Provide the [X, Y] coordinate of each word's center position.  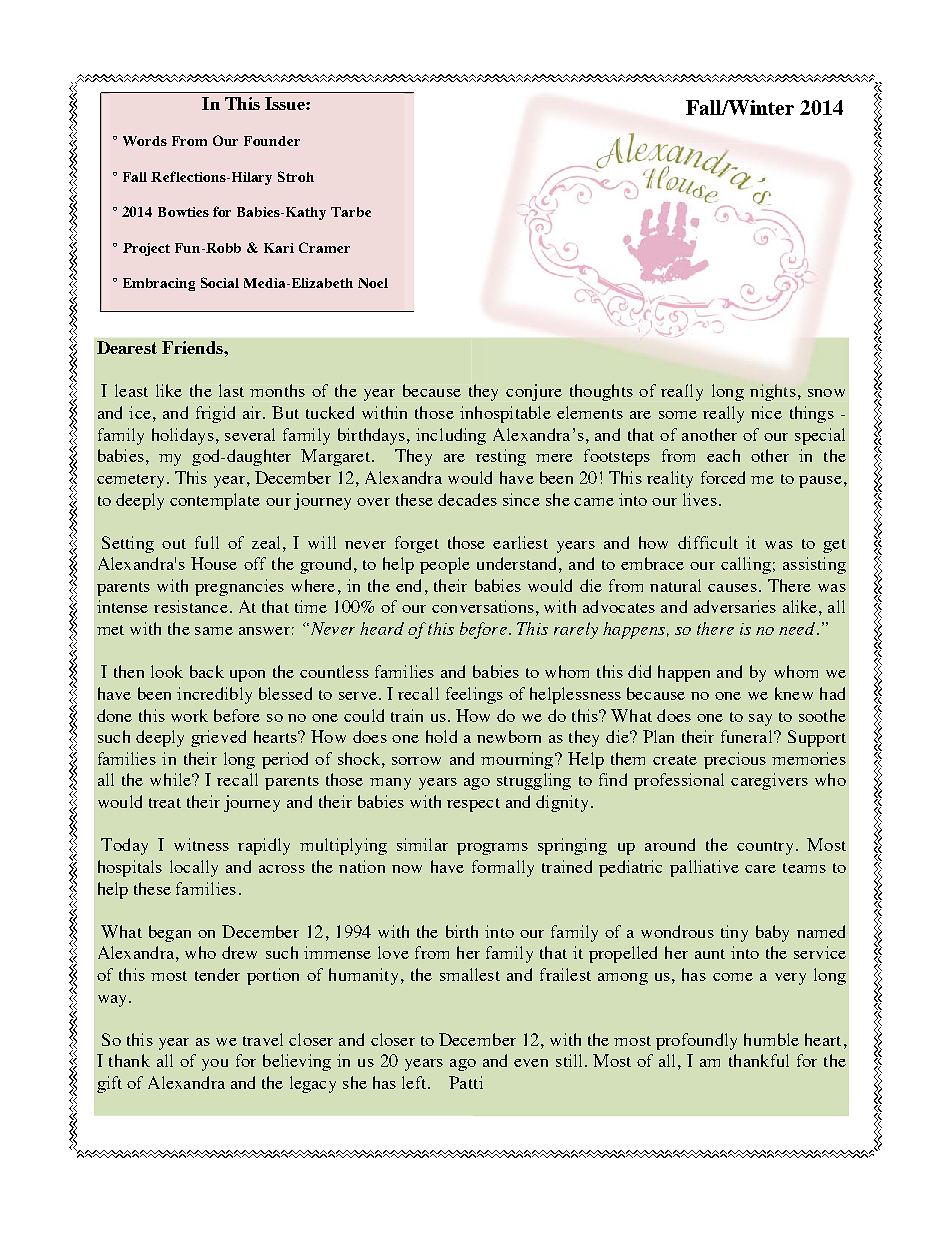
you [215, 1065]
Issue [286, 103]
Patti [466, 1082]
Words [145, 141]
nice [766, 412]
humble [771, 1039]
